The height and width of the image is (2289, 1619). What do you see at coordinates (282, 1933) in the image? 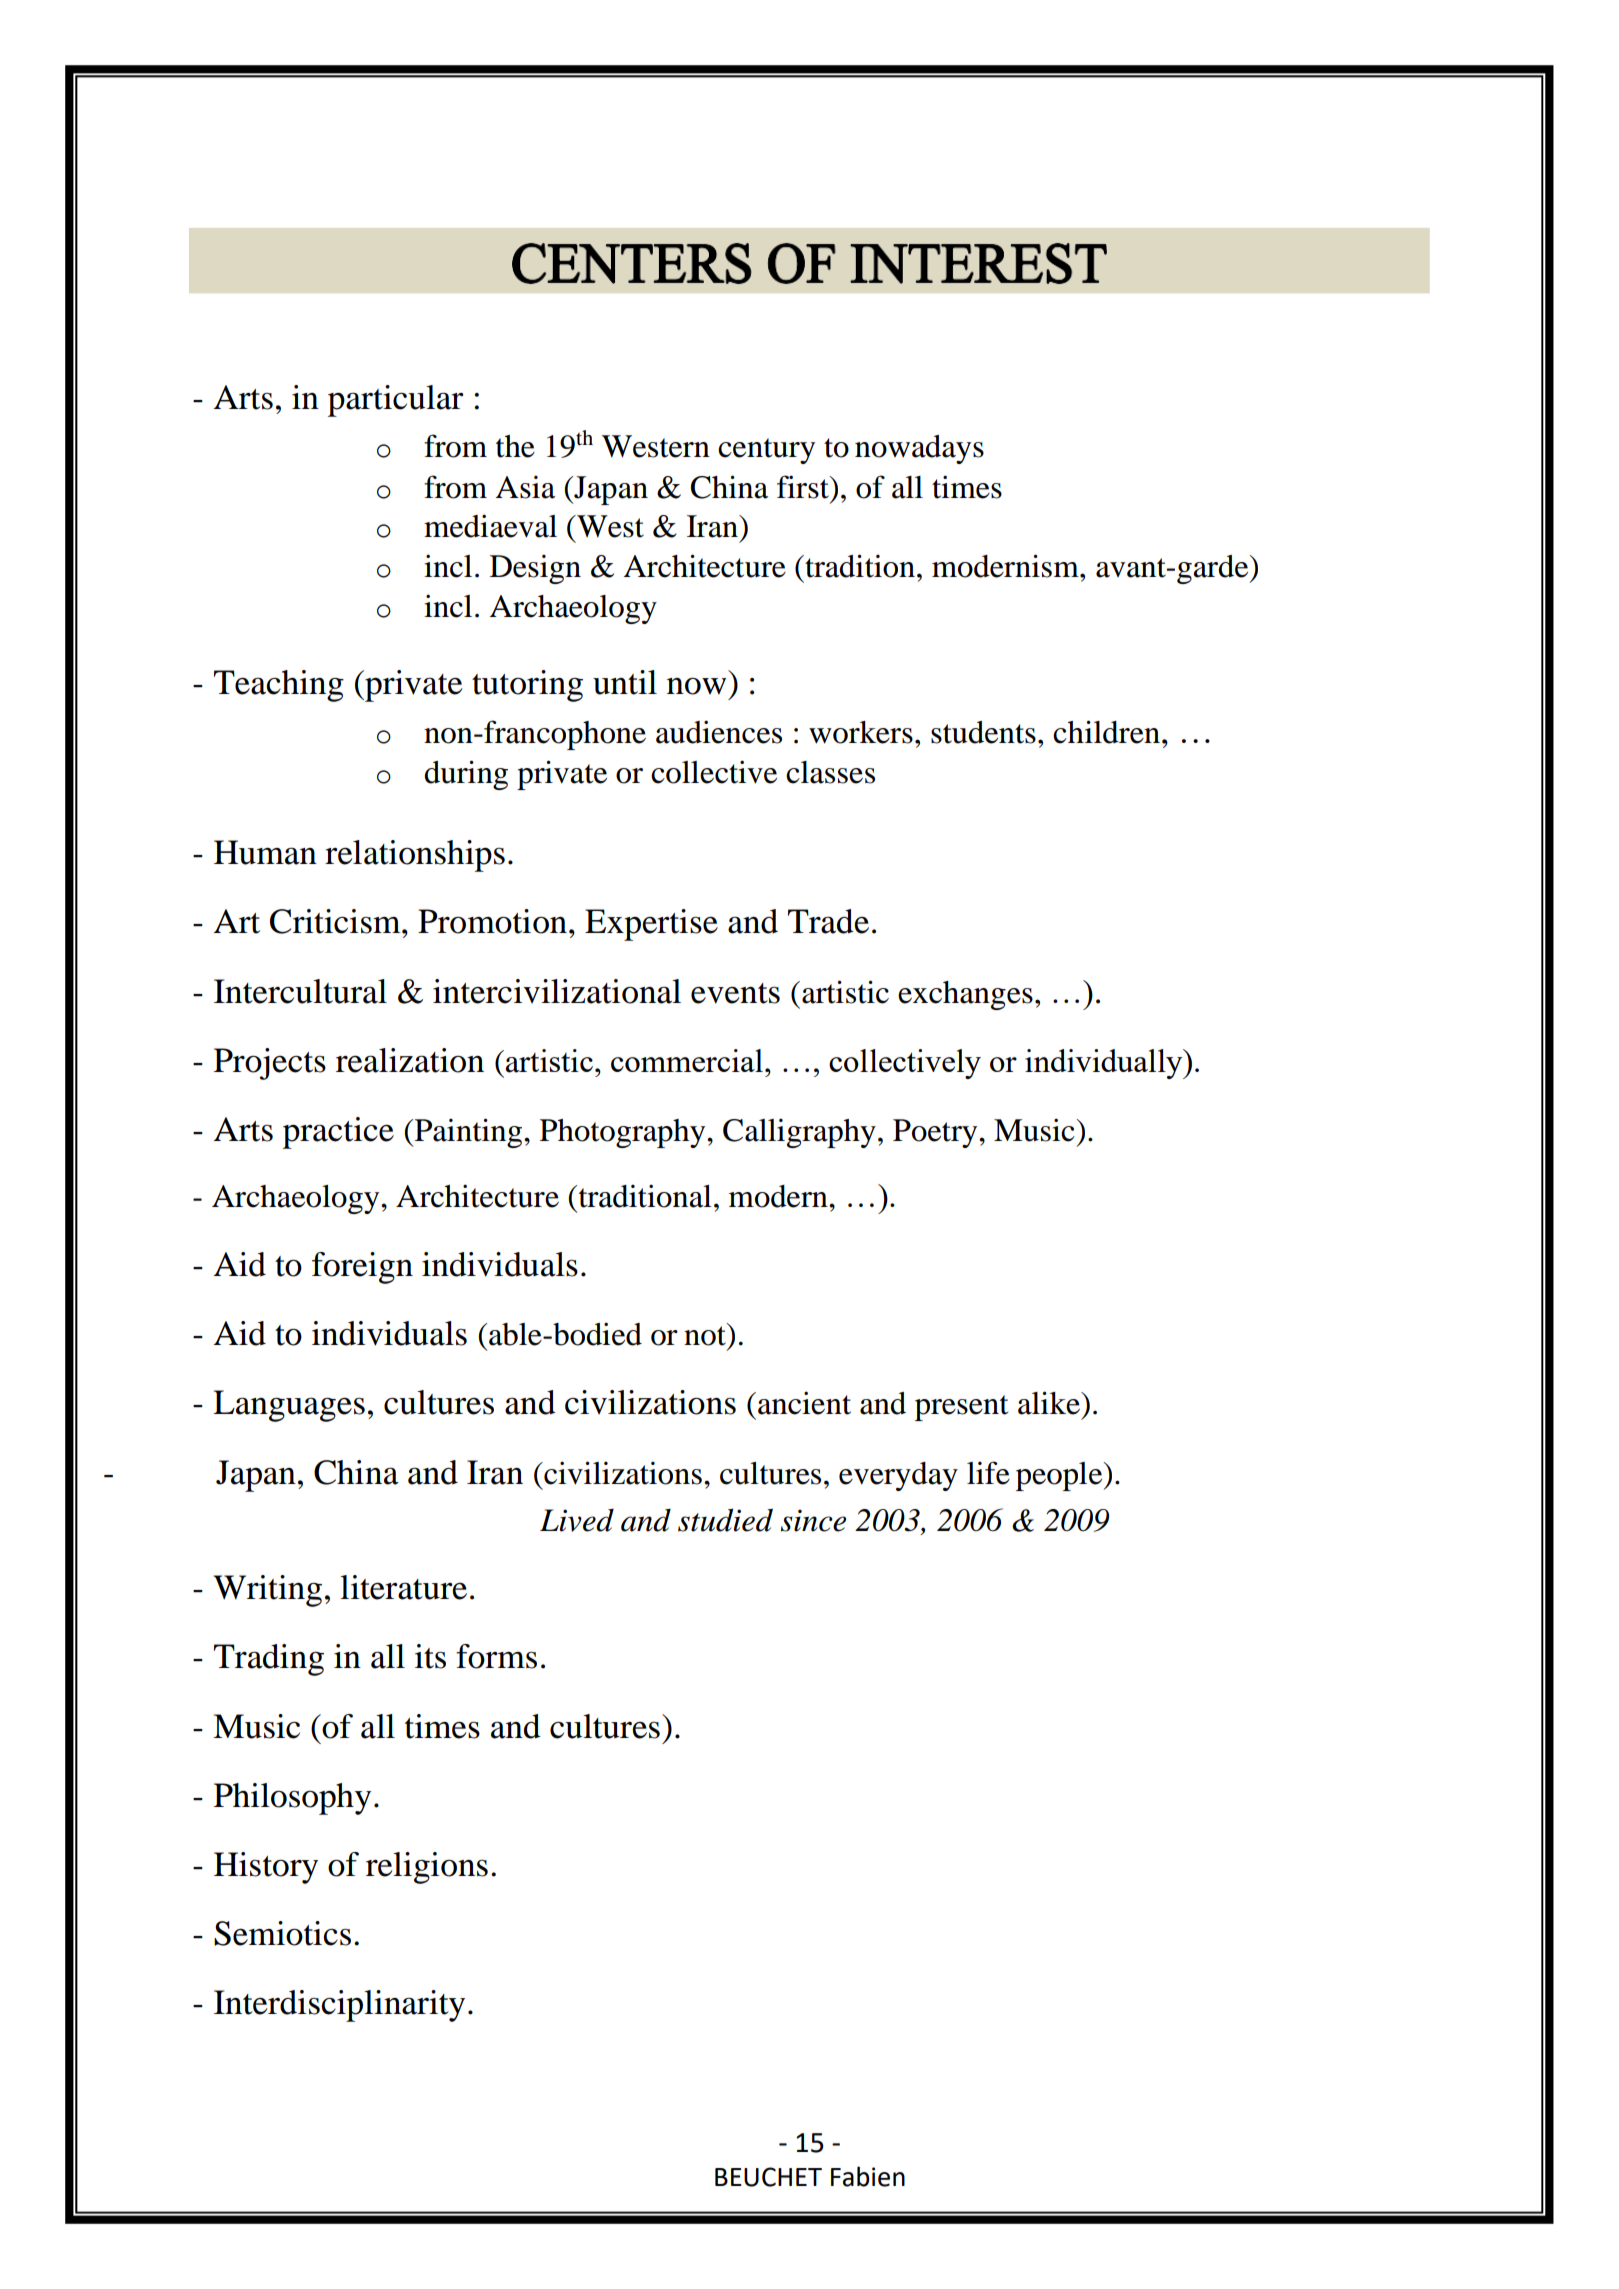
I see `Semiotics` at bounding box center [282, 1933].
